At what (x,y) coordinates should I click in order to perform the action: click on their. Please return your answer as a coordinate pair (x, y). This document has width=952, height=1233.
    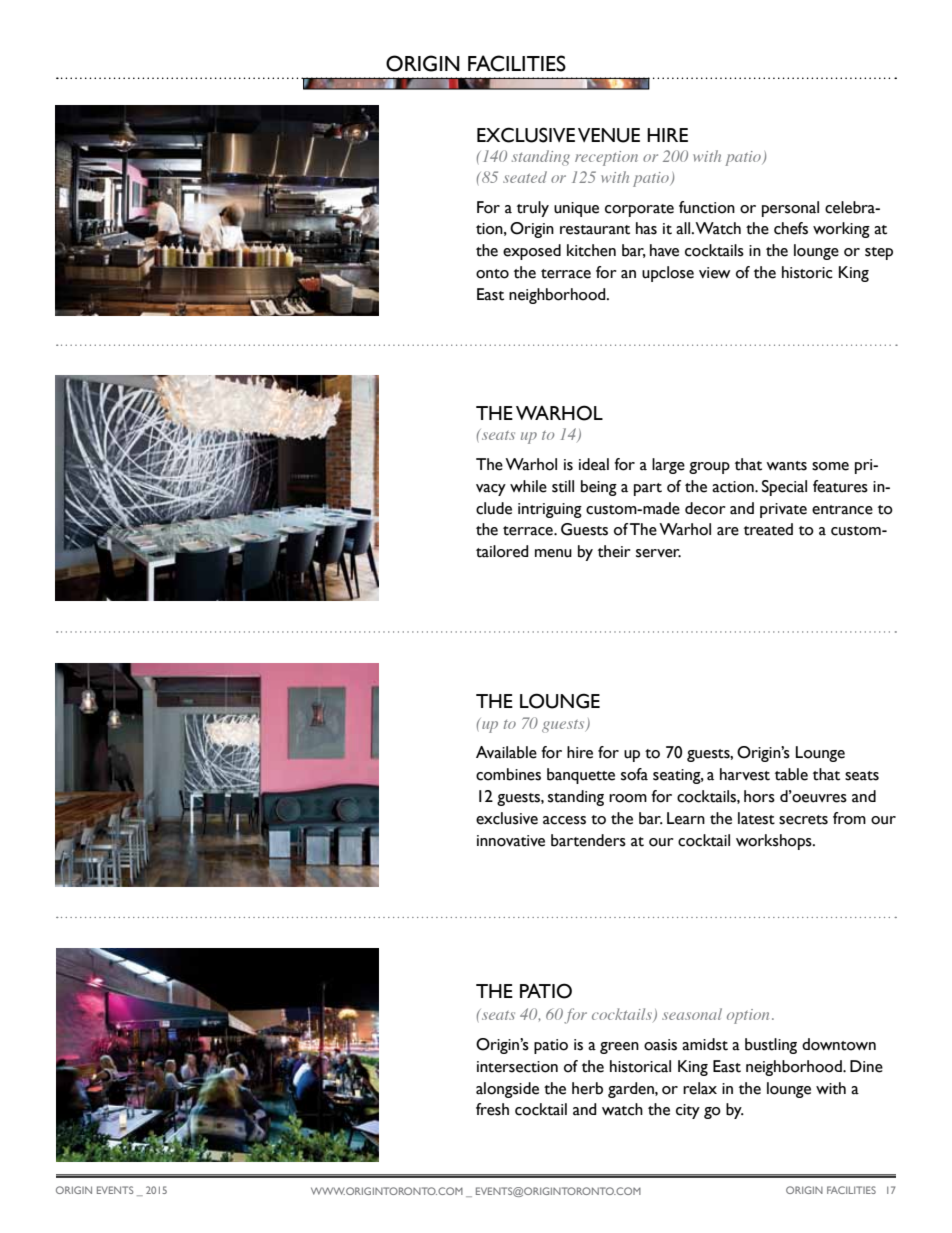
    Looking at the image, I should click on (614, 551).
